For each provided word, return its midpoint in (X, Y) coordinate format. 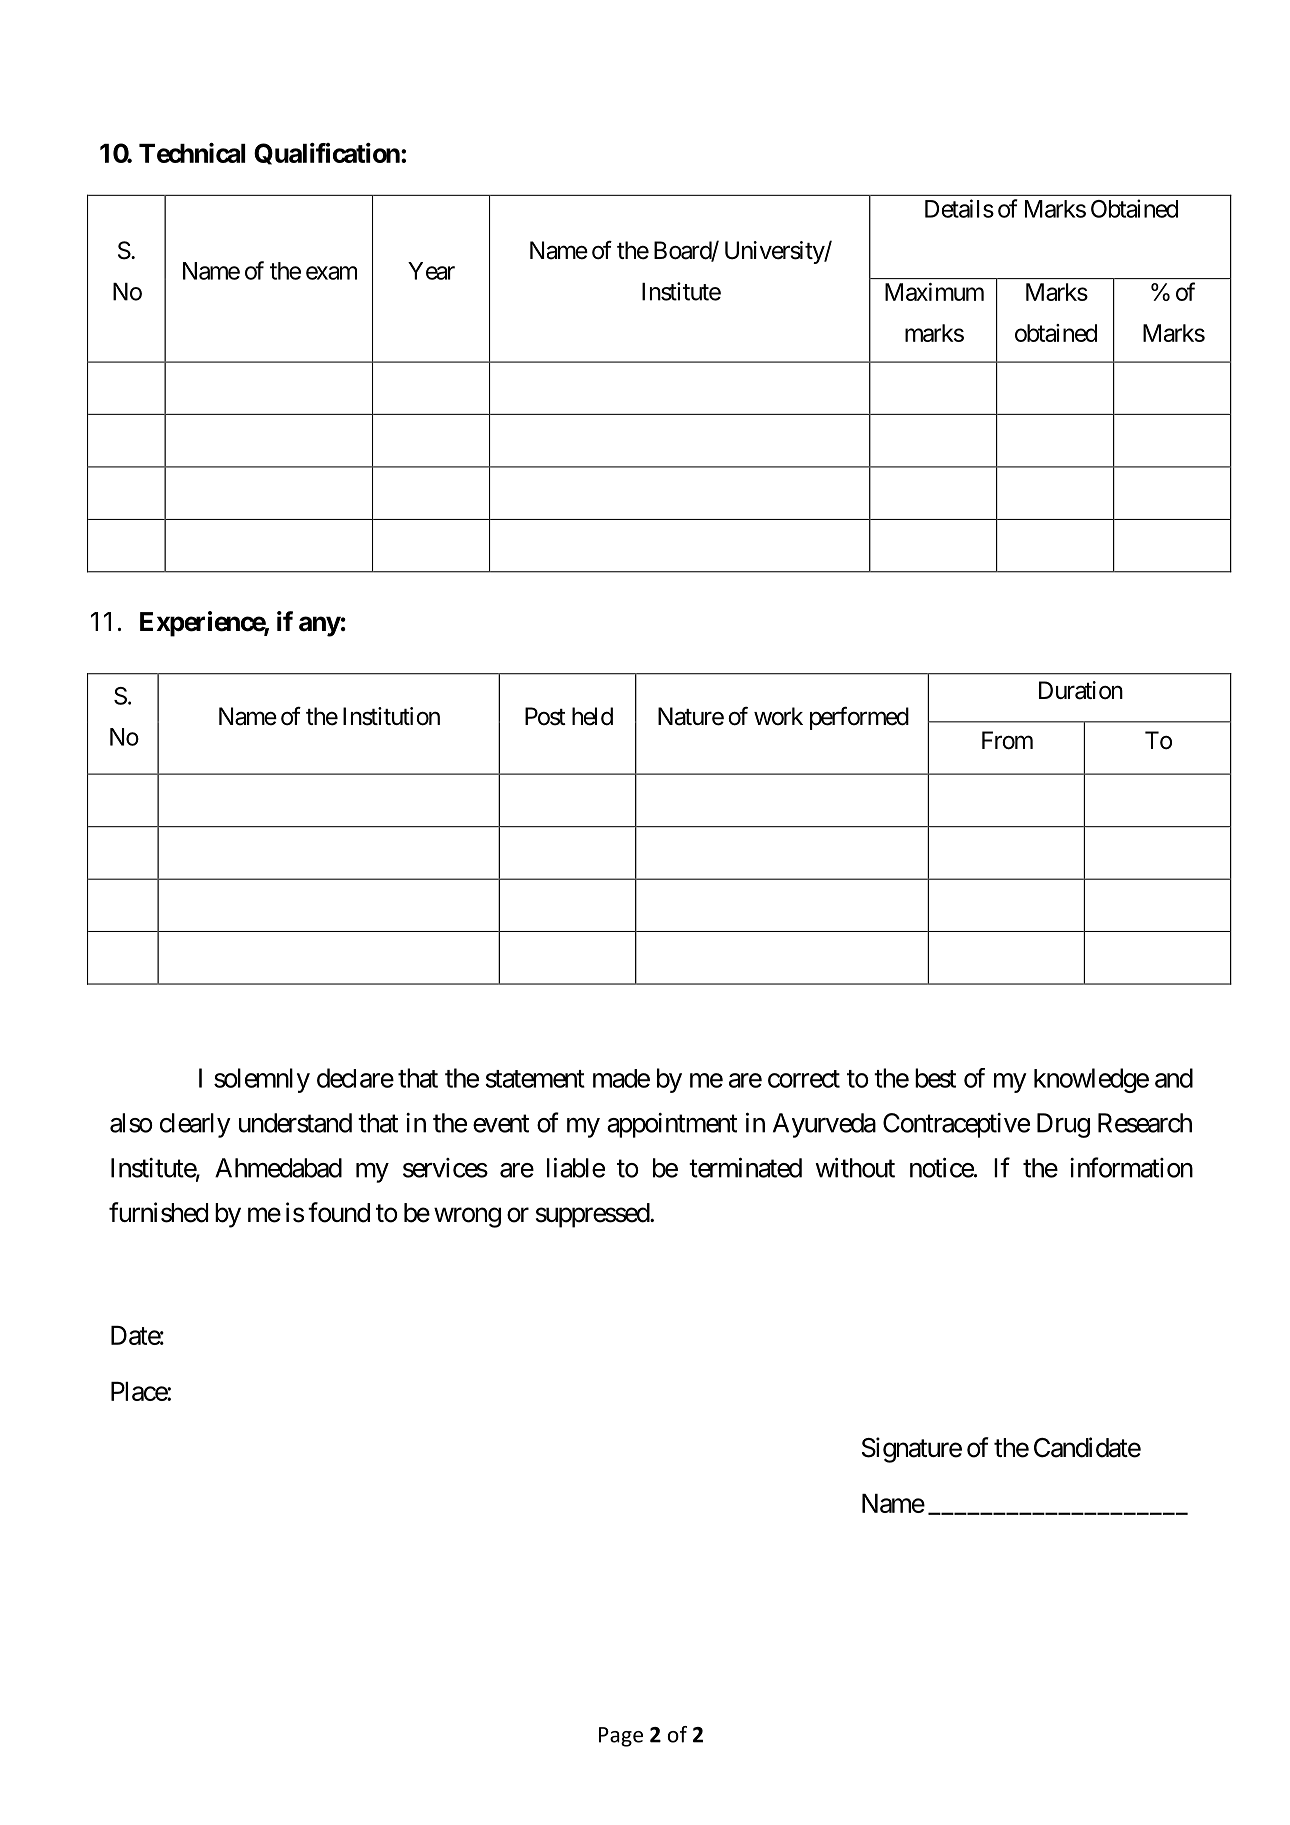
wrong (467, 1218)
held (592, 716)
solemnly (262, 1080)
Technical (192, 153)
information (1131, 1167)
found (339, 1212)
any (320, 626)
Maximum (934, 292)
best (935, 1078)
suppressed (593, 1215)
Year (431, 271)
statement (535, 1079)
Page (621, 1737)
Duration (1081, 690)
